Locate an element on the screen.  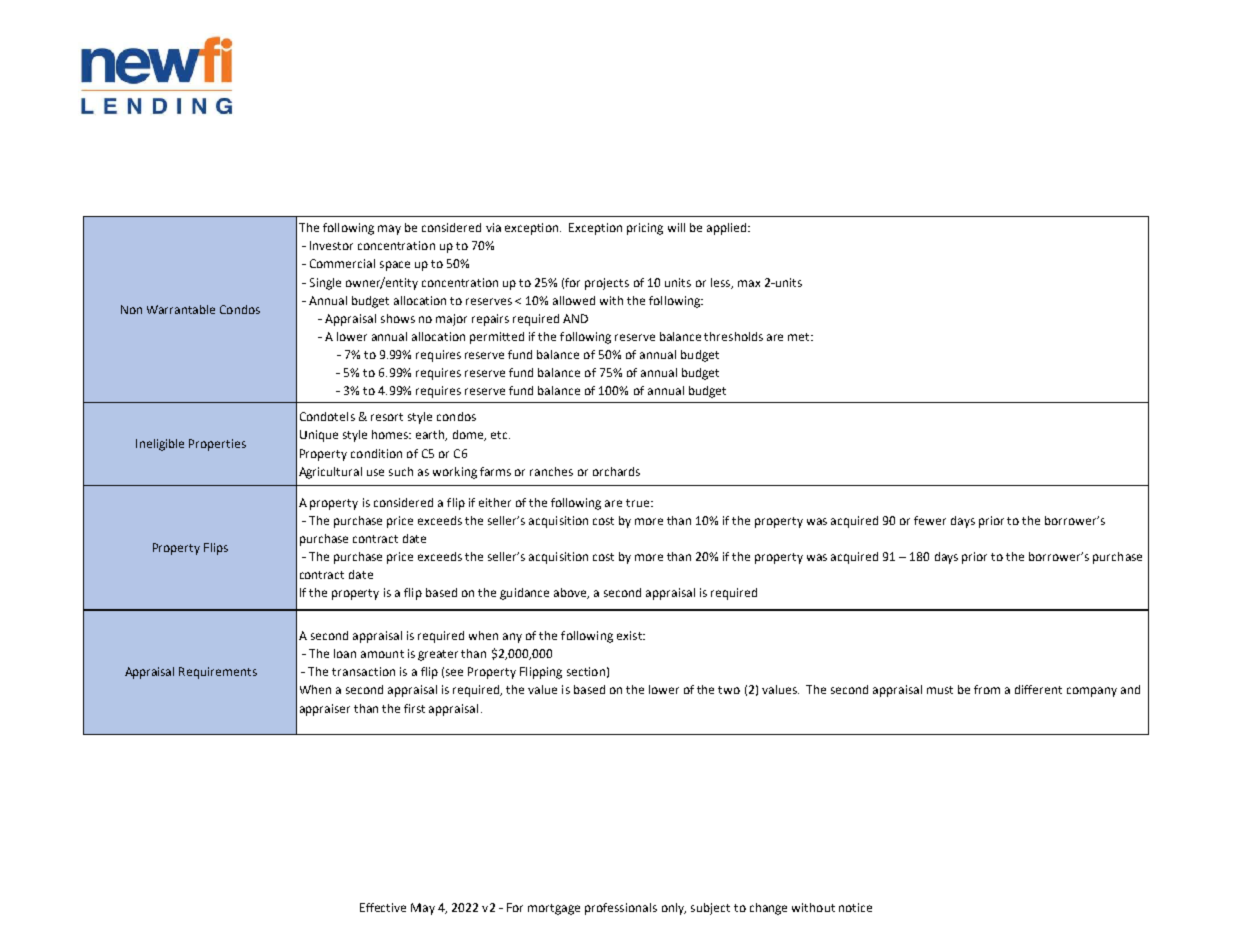
from is located at coordinates (987, 689).
